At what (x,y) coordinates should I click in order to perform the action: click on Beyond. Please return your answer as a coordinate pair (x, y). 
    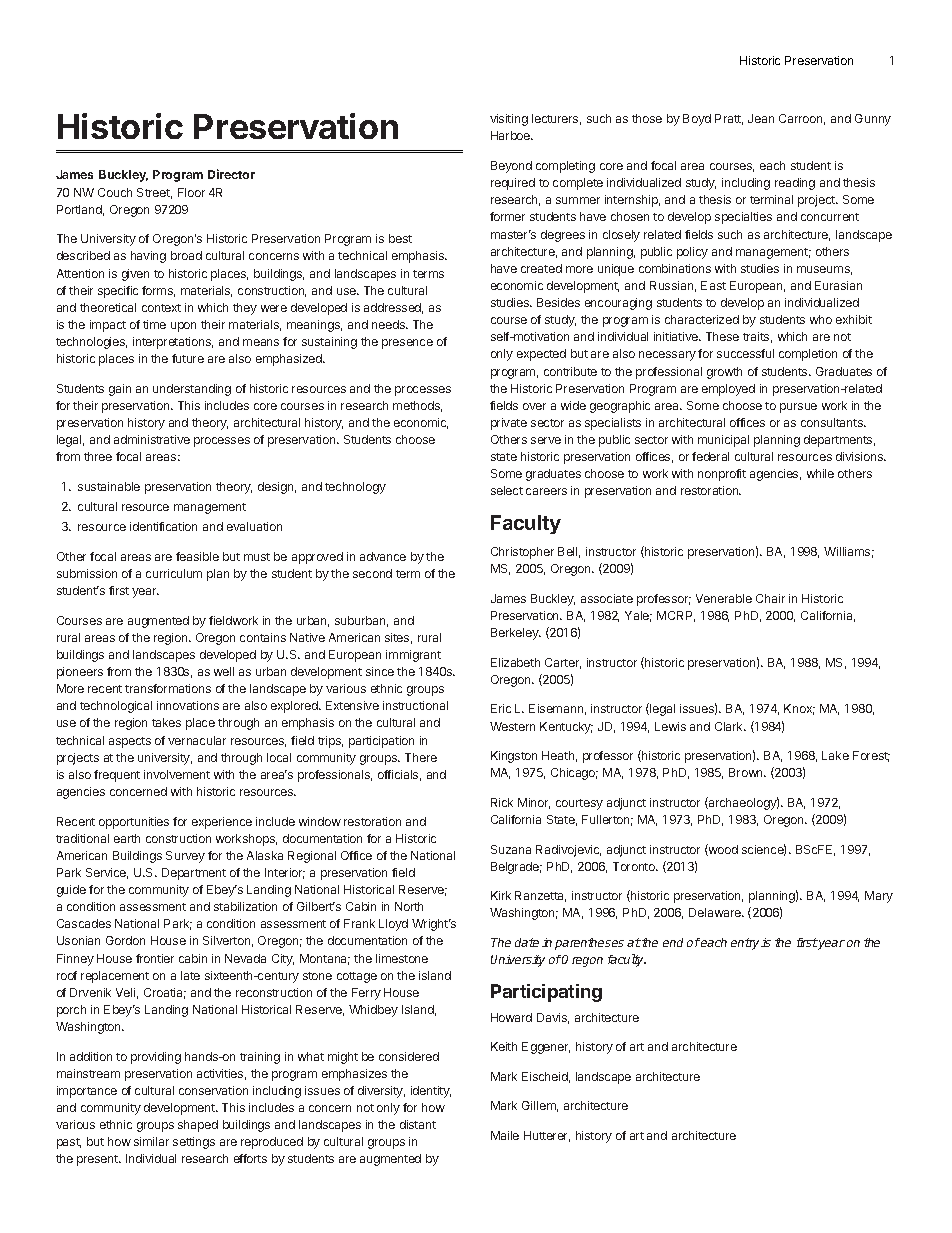
    Looking at the image, I should click on (511, 167).
